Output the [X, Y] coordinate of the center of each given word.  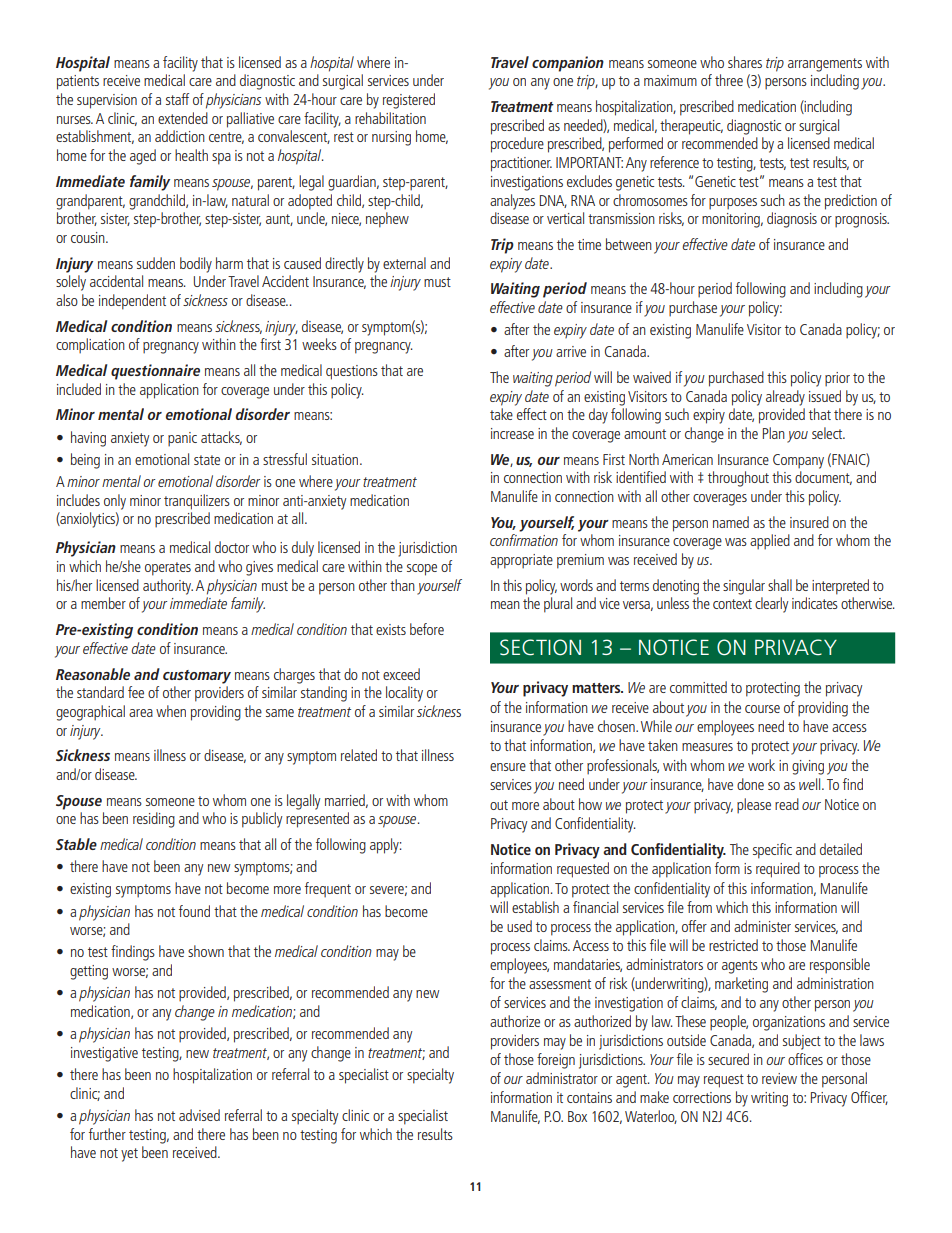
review [779, 1078]
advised [199, 1115]
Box [577, 1116]
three [729, 80]
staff [177, 99]
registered [409, 101]
